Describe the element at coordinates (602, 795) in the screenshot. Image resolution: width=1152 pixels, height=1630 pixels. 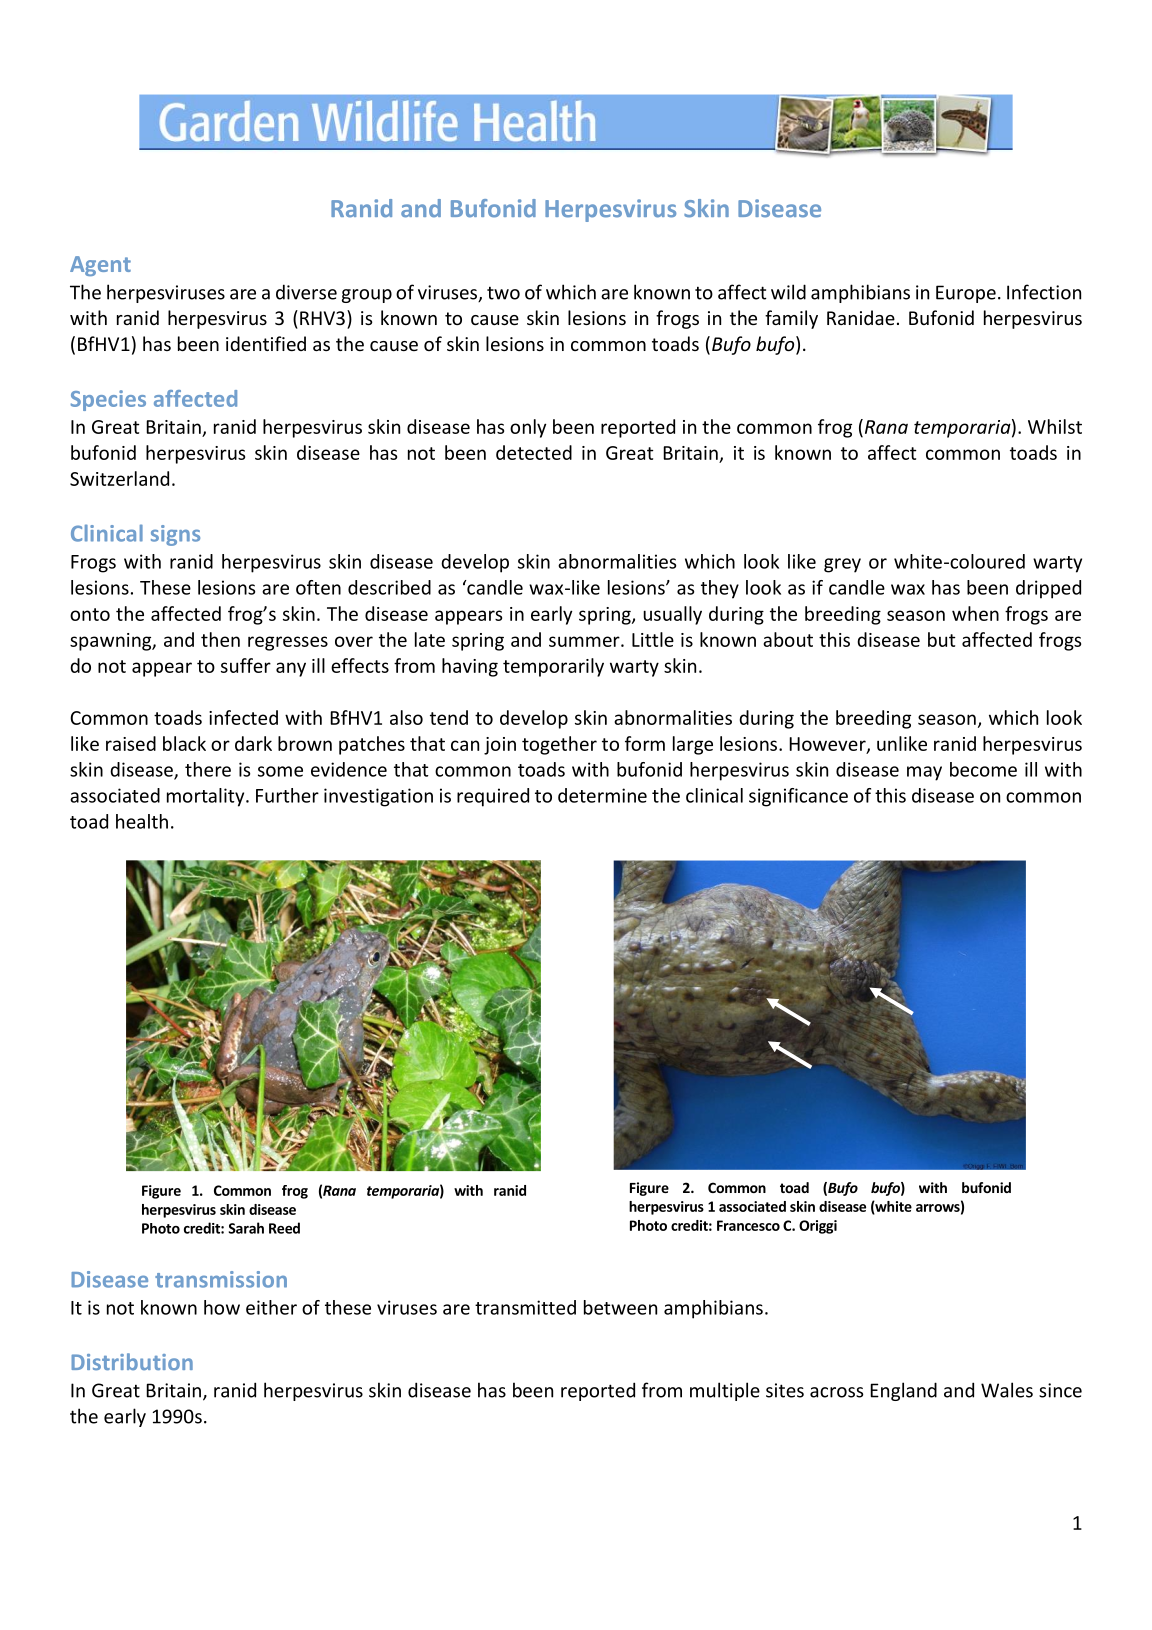
I see `determine` at that location.
